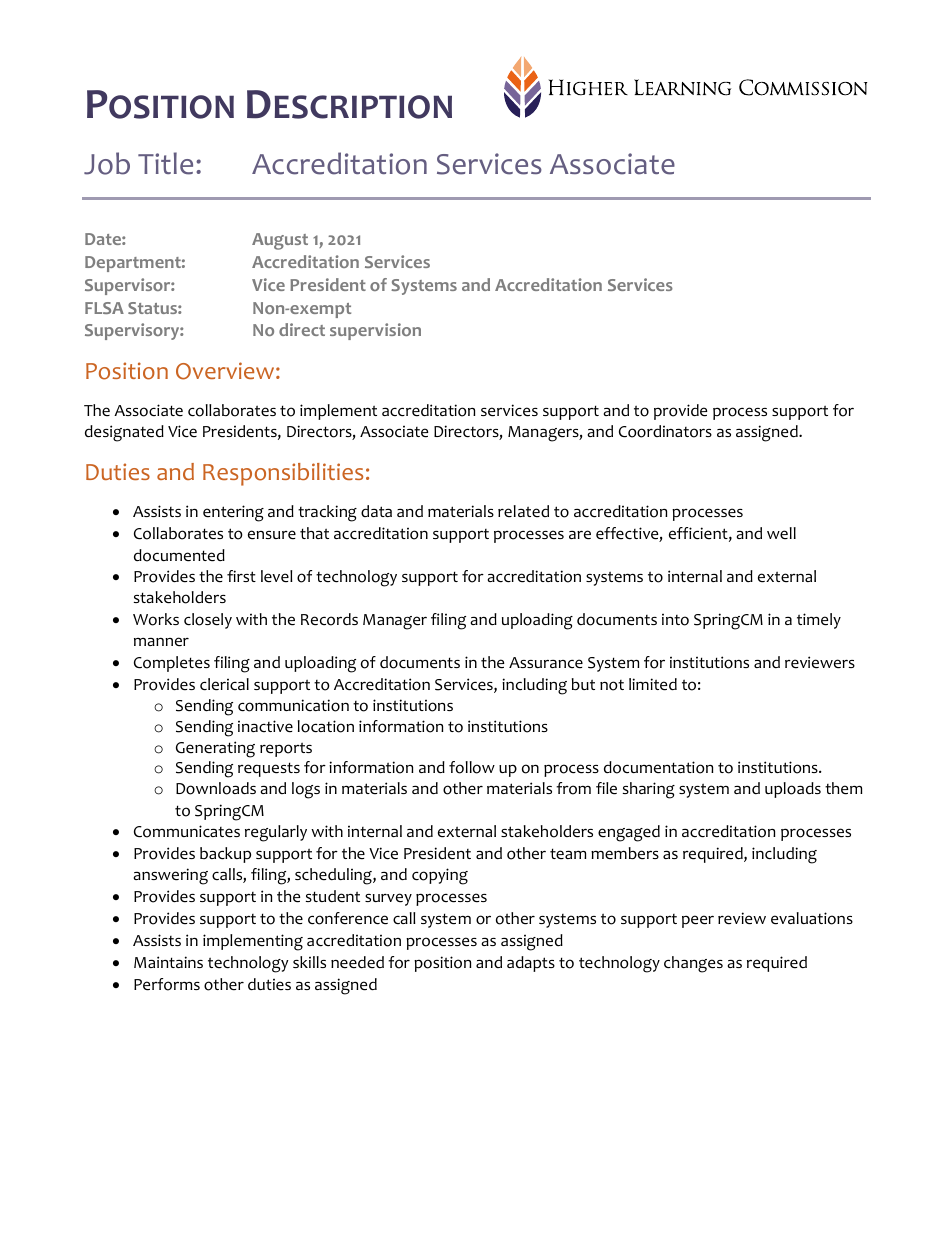 The width and height of the screenshot is (952, 1233). Describe the element at coordinates (124, 433) in the screenshot. I see `designated` at that location.
